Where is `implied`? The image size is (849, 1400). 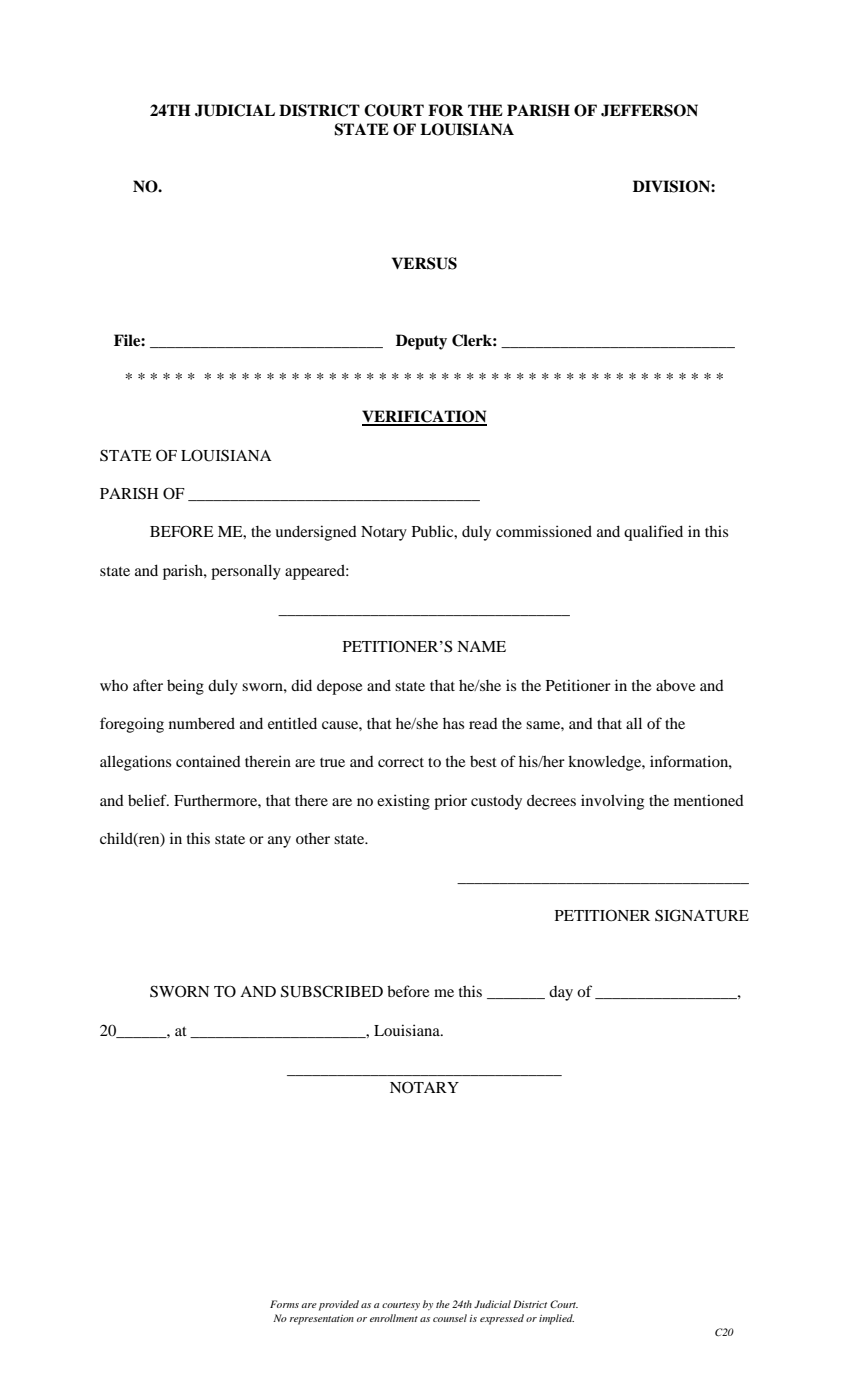 implied is located at coordinates (556, 1319).
